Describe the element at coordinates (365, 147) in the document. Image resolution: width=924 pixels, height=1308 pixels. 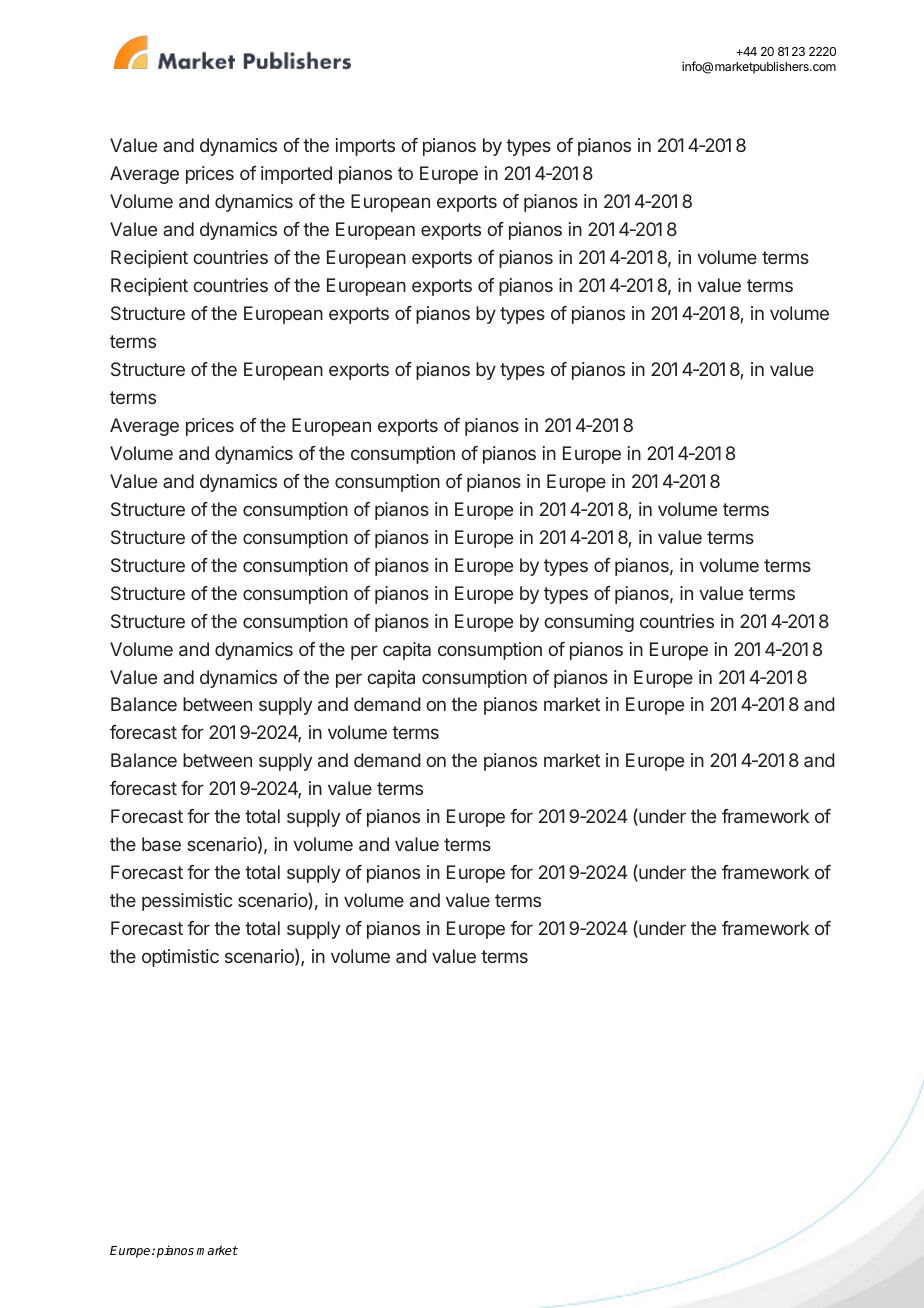
I see `imports` at that location.
